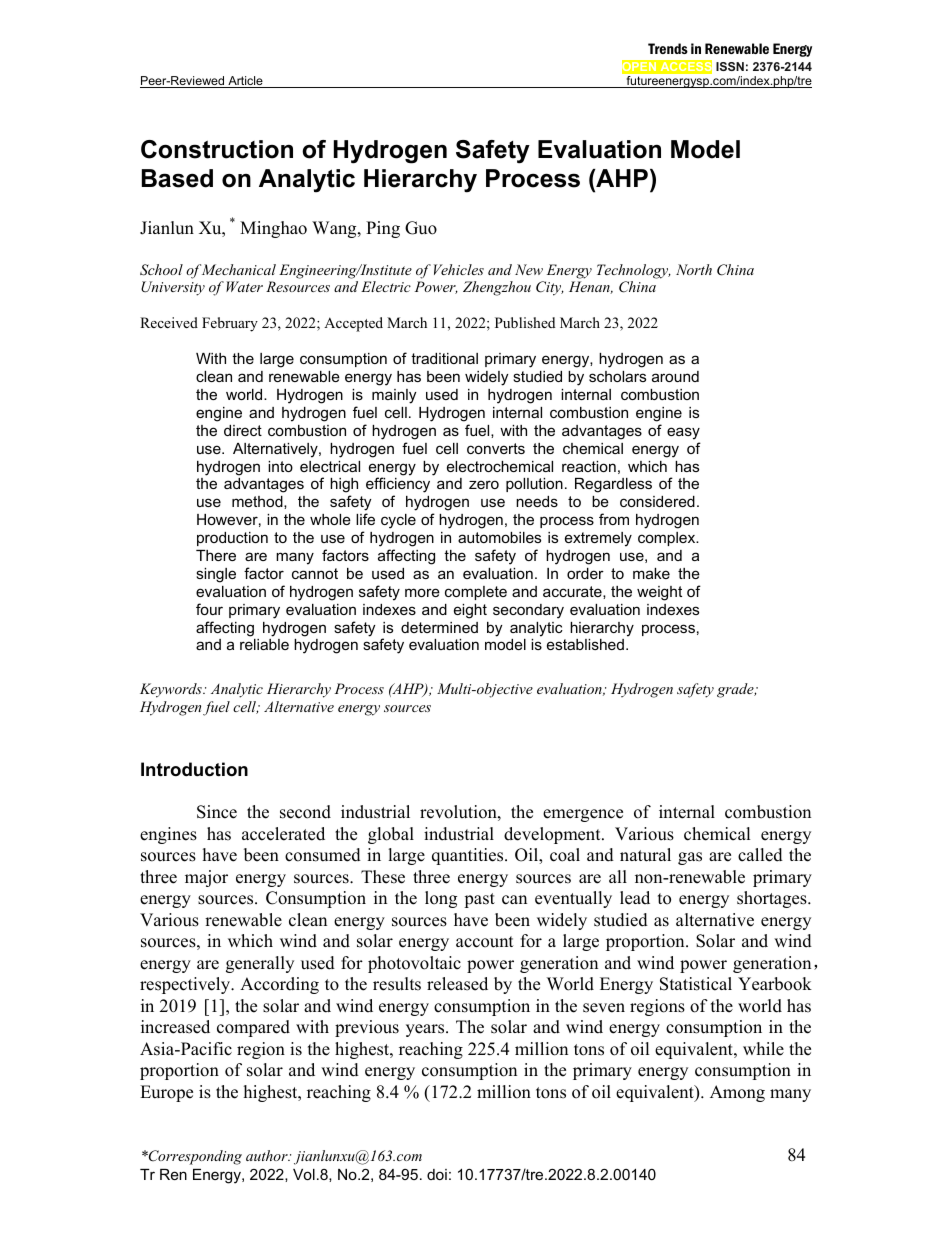  I want to click on make, so click(651, 573).
